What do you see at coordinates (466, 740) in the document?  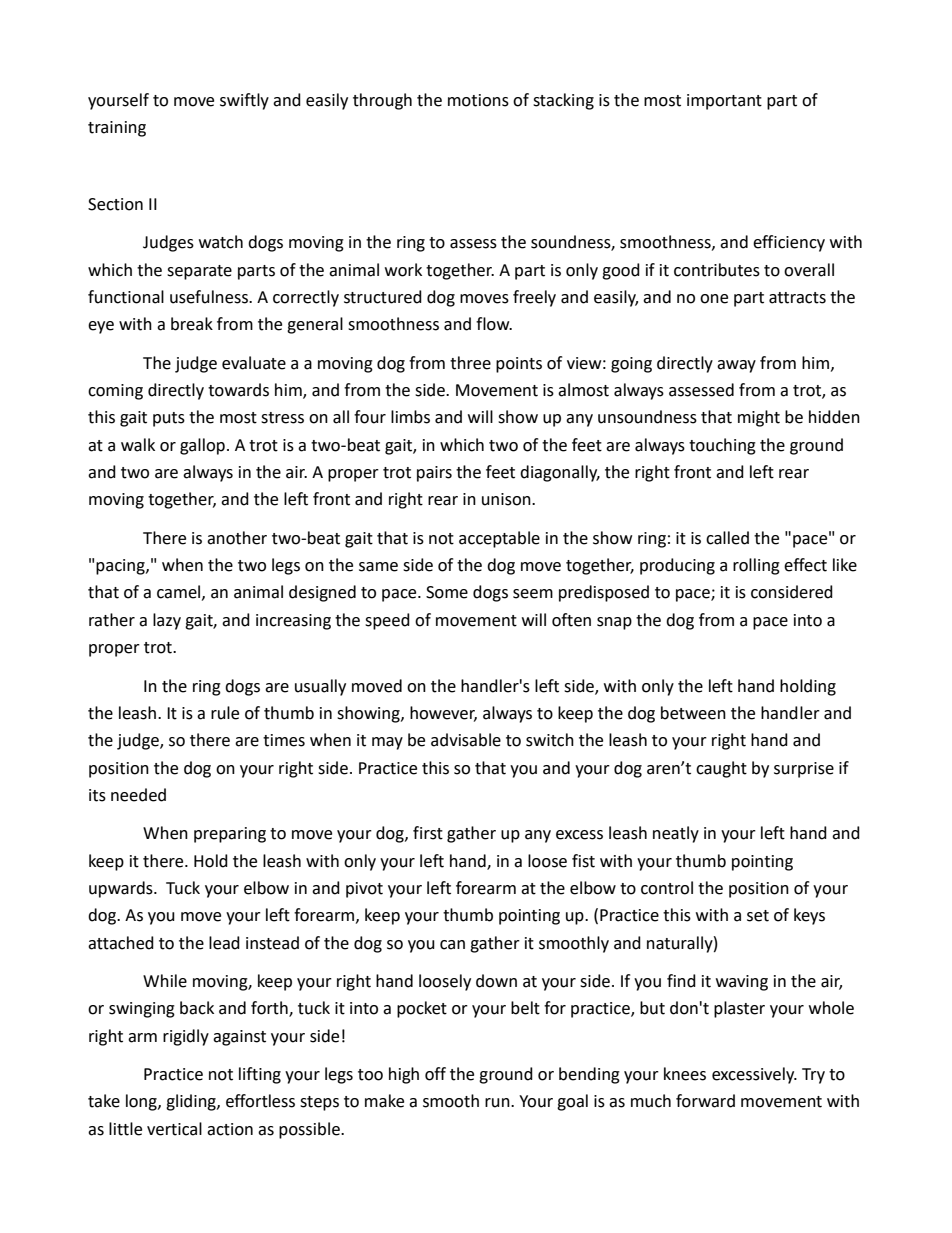 I see `advisable` at bounding box center [466, 740].
